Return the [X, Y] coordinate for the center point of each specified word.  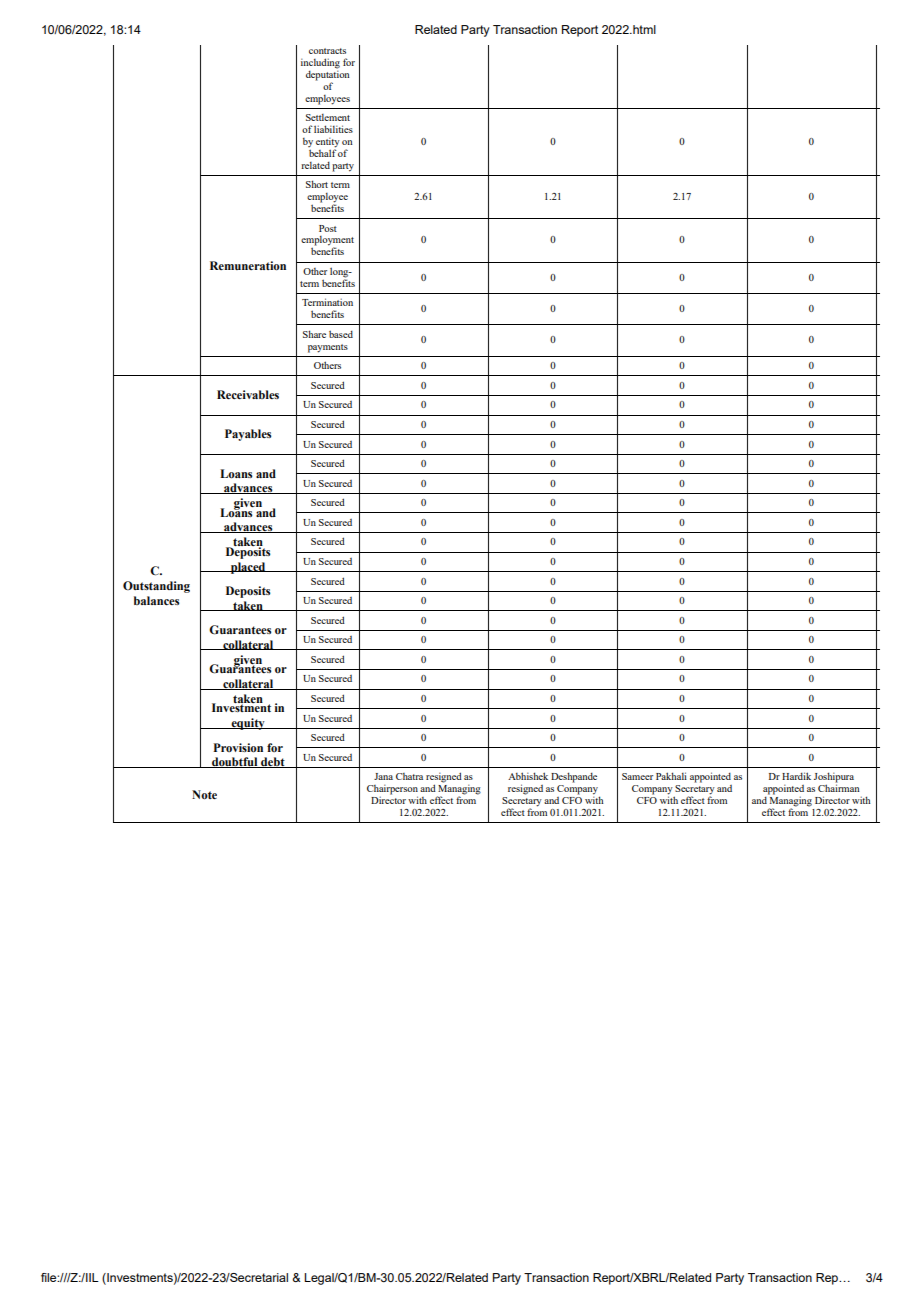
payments [328, 348]
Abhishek [528, 776]
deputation [328, 75]
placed [248, 568]
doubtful [235, 762]
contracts [327, 51]
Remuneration [248, 266]
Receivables [248, 394]
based [341, 334]
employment [327, 242]
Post [328, 228]
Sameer [637, 776]
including [320, 63]
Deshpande [574, 777]
